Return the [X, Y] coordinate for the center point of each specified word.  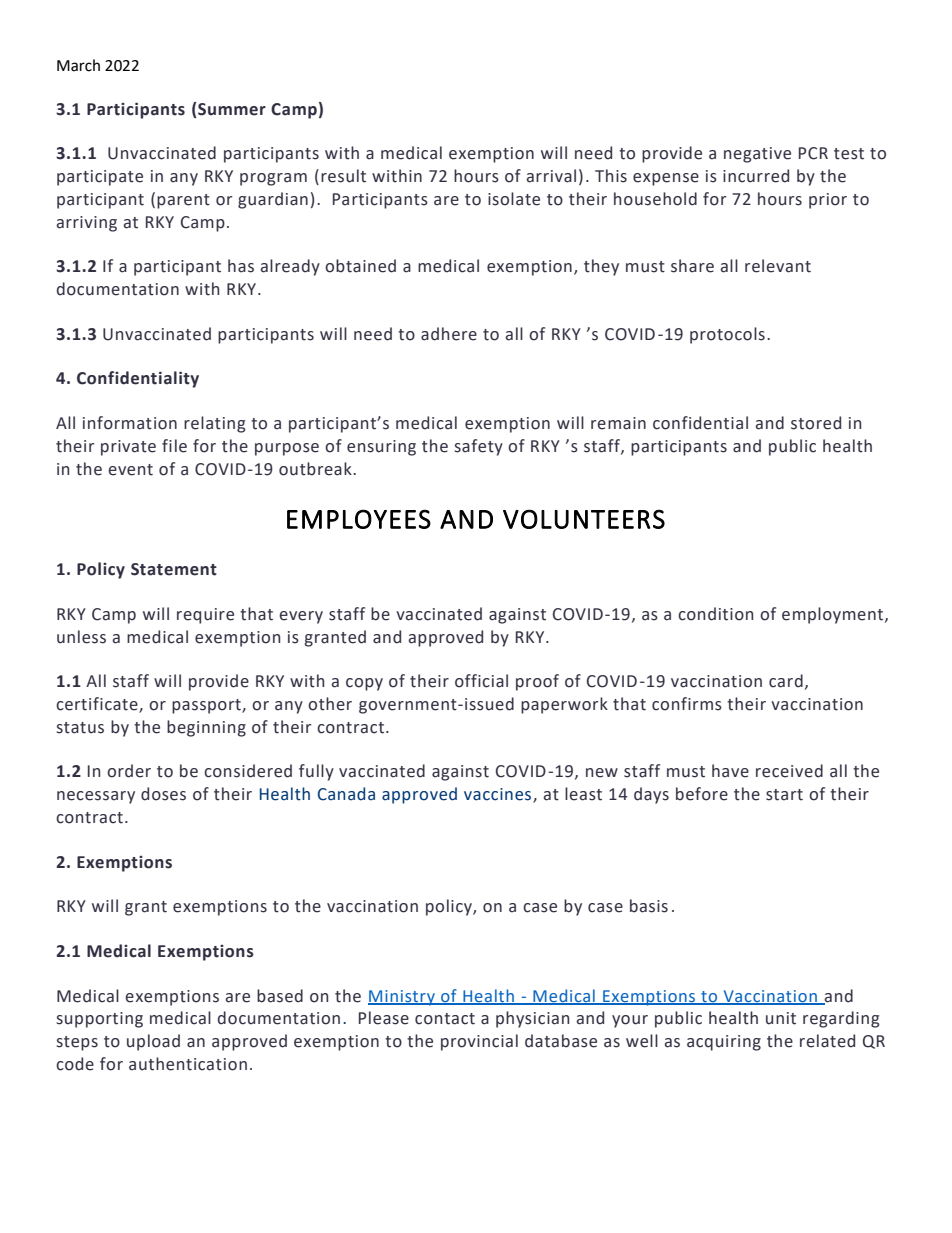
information [130, 423]
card [786, 681]
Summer [231, 109]
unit [781, 1018]
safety [479, 447]
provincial [479, 1042]
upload [153, 1042]
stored [816, 423]
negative [757, 155]
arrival [551, 176]
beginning [206, 728]
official [481, 681]
